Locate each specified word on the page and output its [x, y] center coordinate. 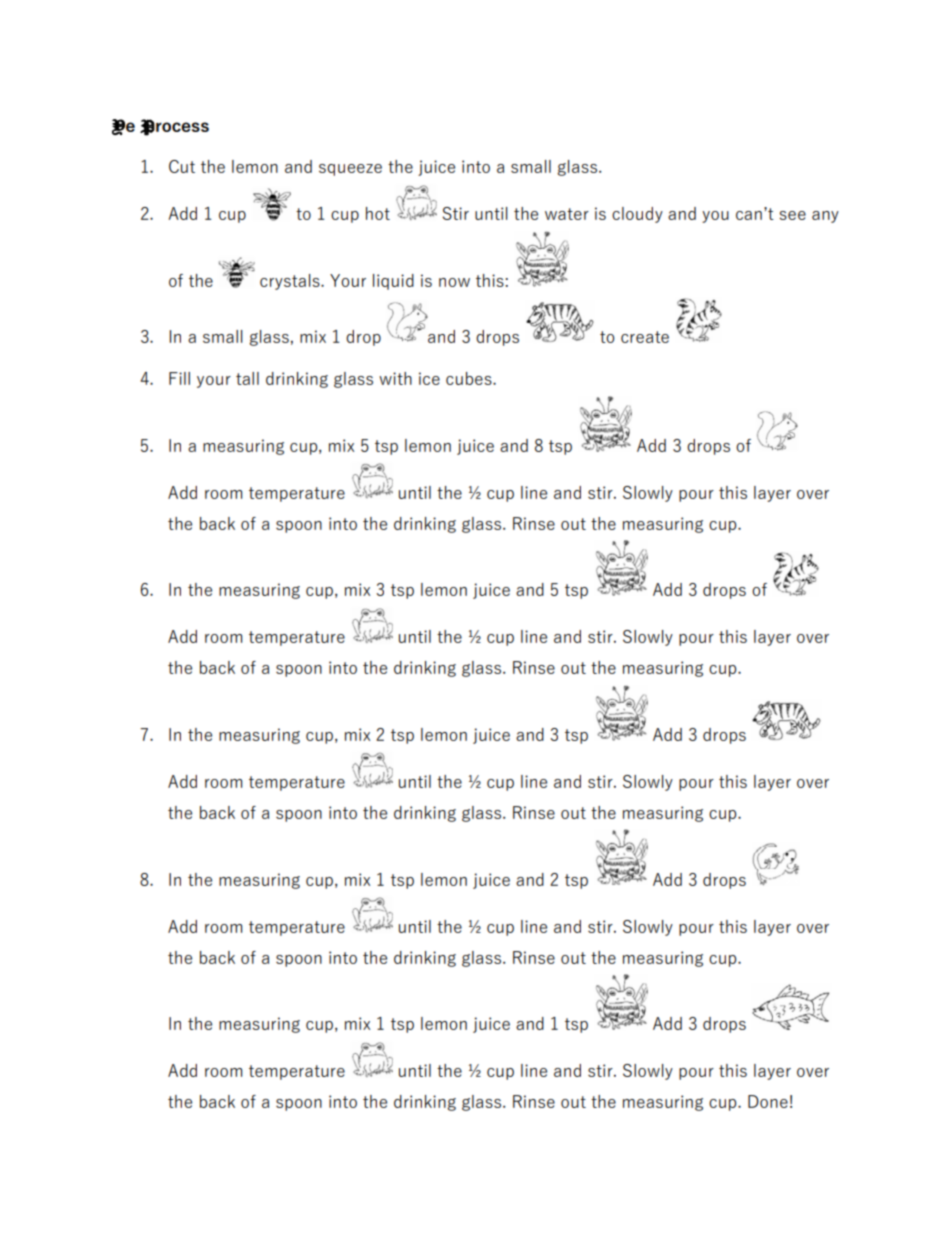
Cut [182, 166]
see [792, 215]
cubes [470, 378]
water [567, 214]
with [395, 378]
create [645, 337]
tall [247, 378]
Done [768, 1101]
